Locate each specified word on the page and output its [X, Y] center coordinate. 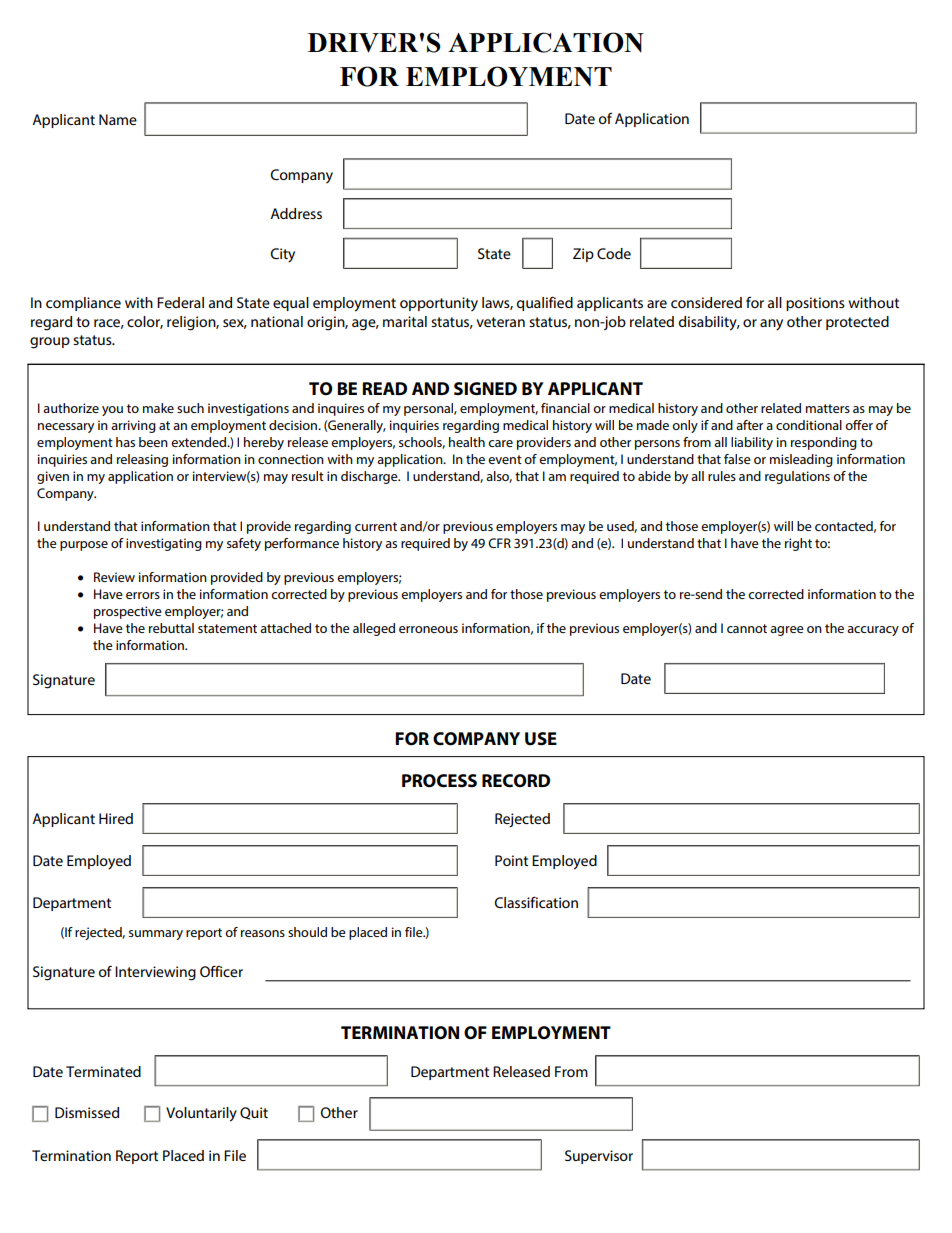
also [499, 477]
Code [614, 253]
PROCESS [439, 781]
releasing [142, 460]
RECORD [516, 781]
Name [118, 119]
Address [296, 213]
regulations [797, 477]
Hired [116, 818]
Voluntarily [201, 1114]
